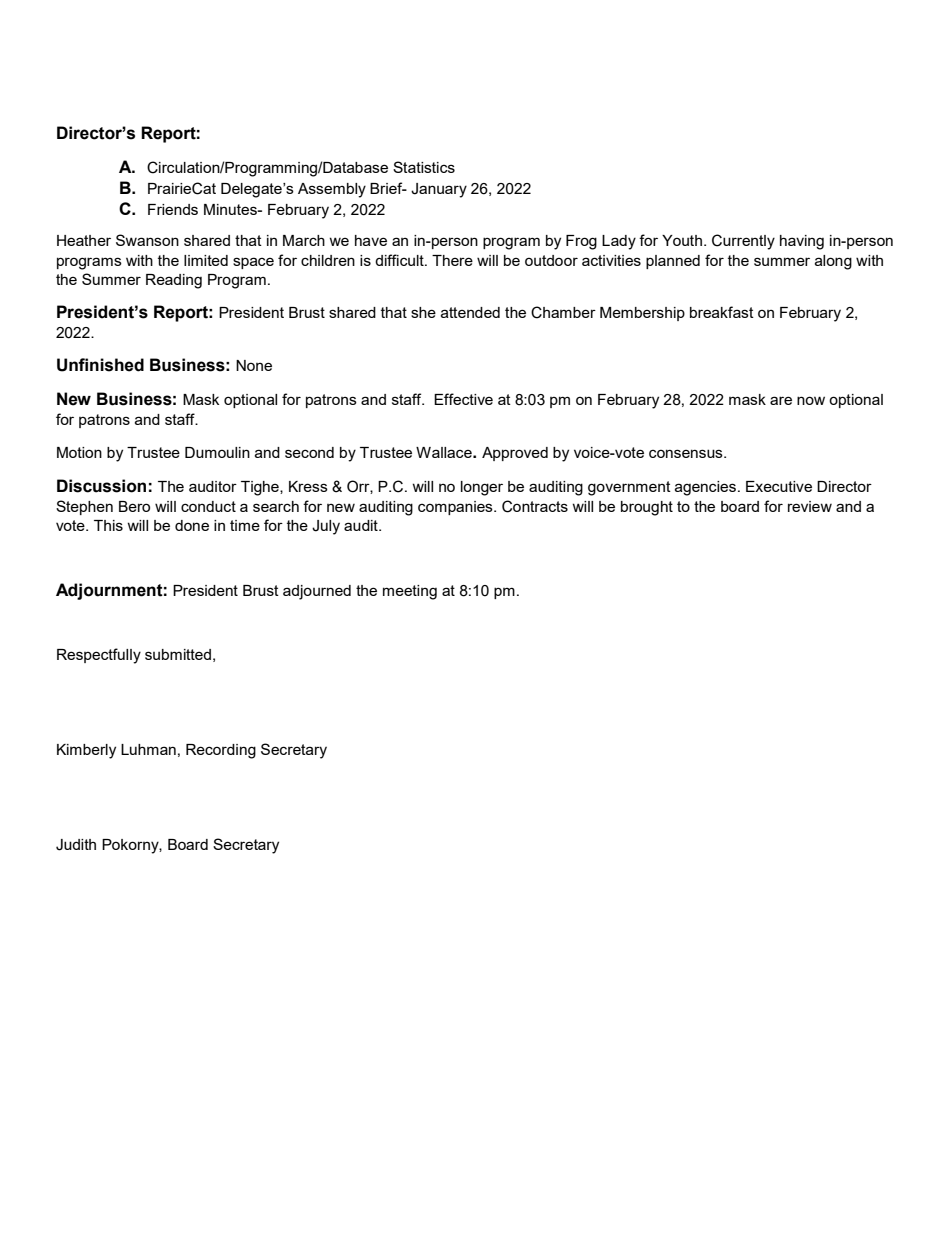 This screenshot has width=952, height=1233. Describe the element at coordinates (743, 242) in the screenshot. I see `Currently` at that location.
